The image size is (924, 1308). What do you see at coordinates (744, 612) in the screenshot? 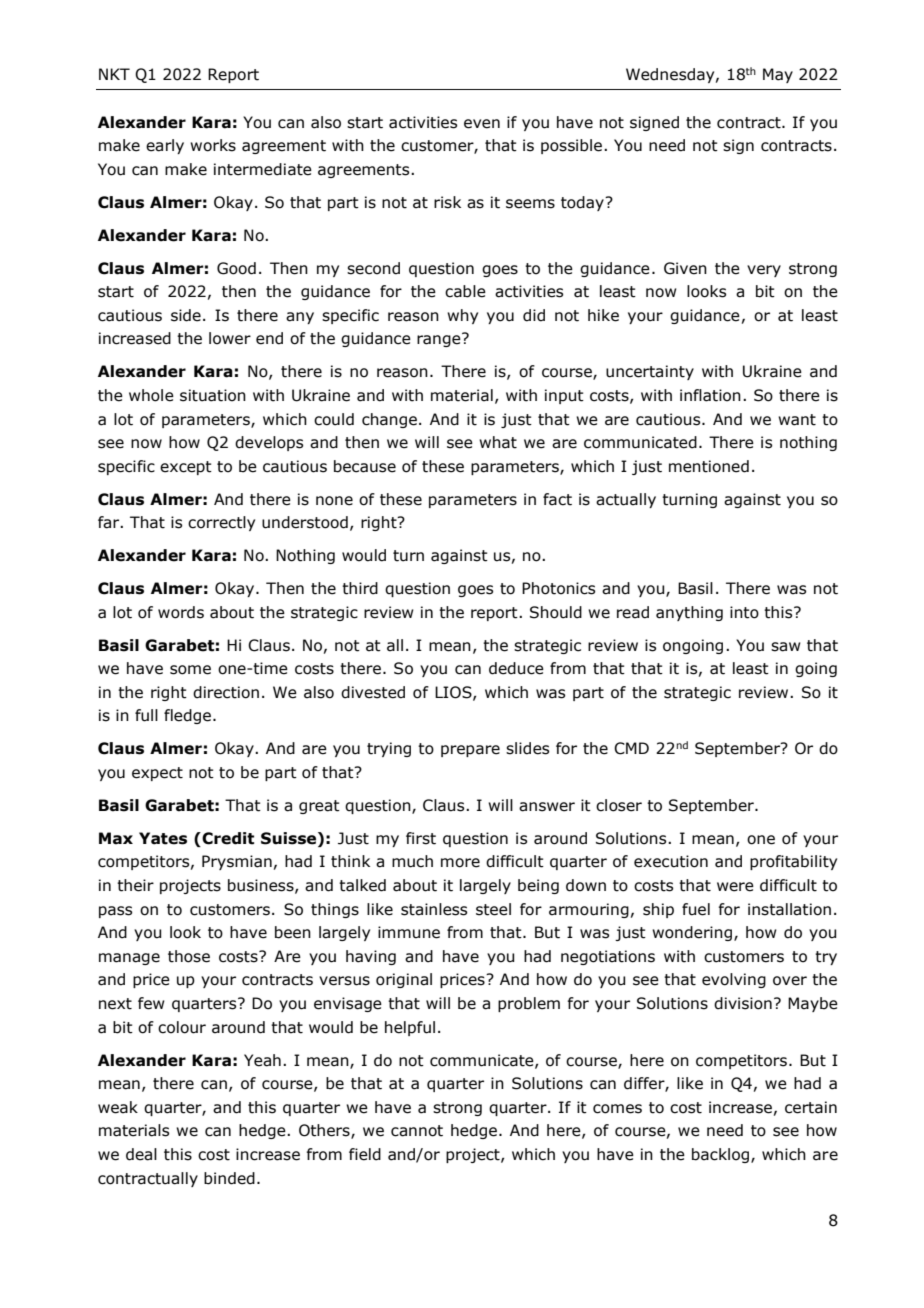
I see `into` at bounding box center [744, 612].
